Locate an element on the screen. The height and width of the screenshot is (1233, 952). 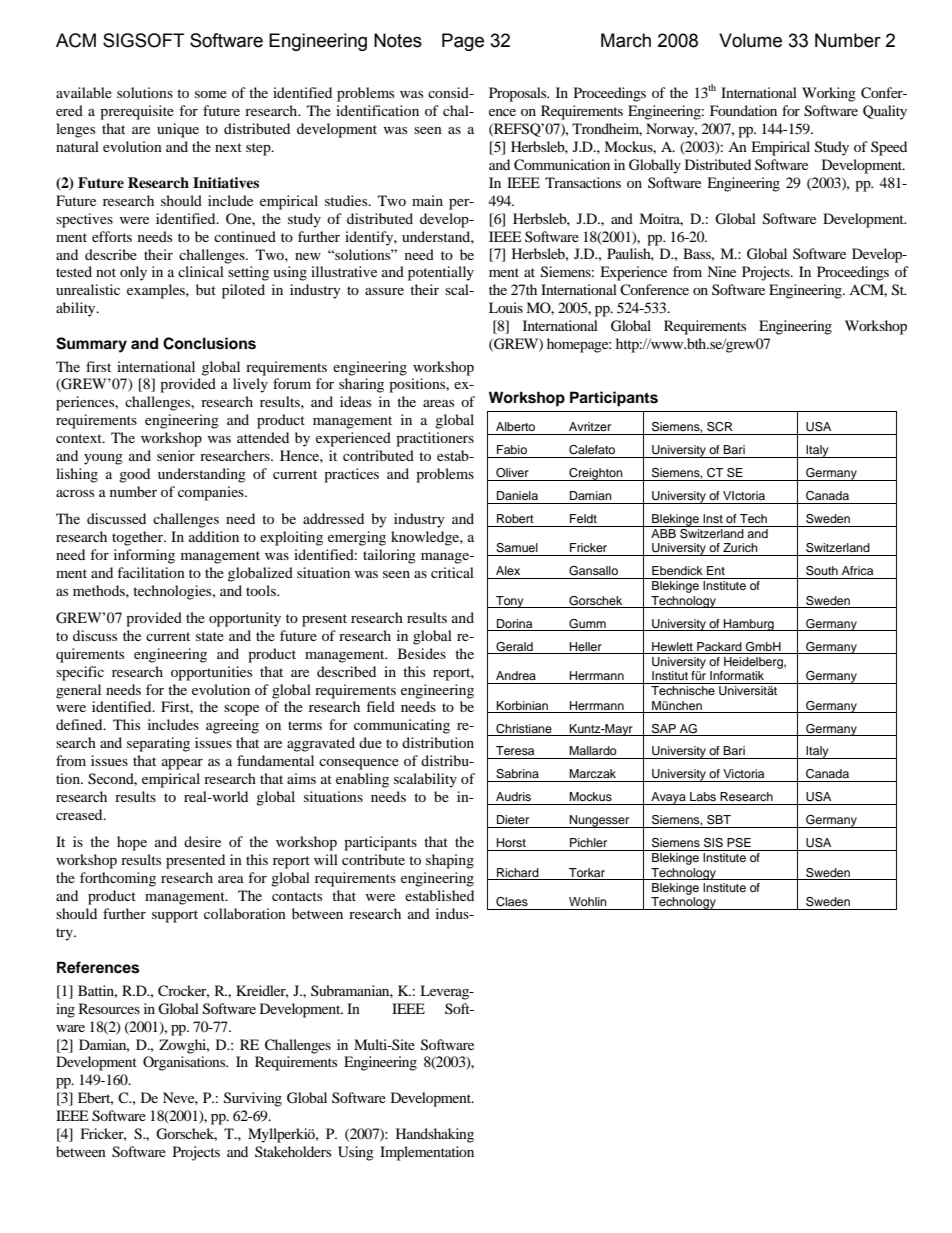
Proposals is located at coordinates (519, 94).
